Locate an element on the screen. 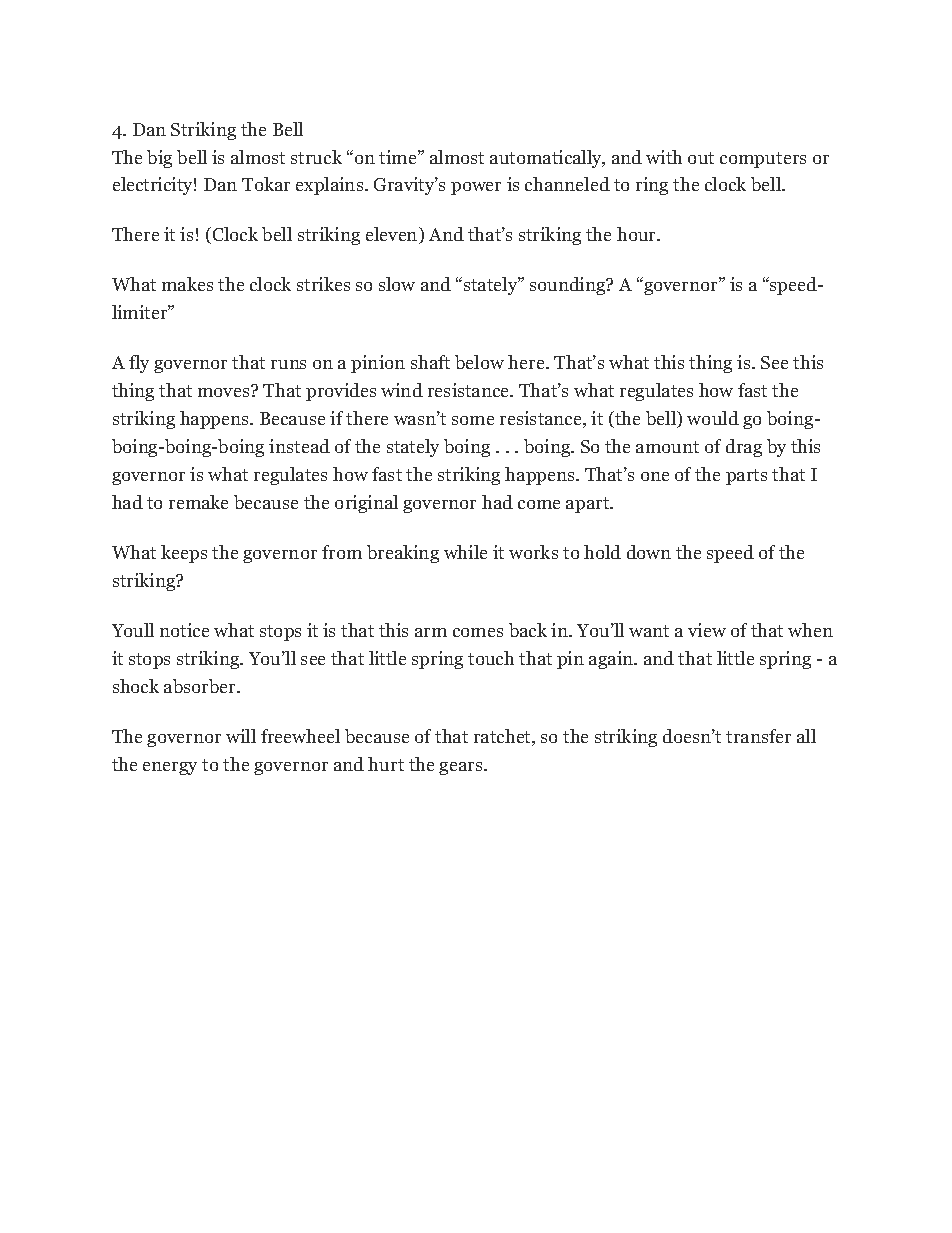 This screenshot has height=1233, width=952. view is located at coordinates (707, 630).
